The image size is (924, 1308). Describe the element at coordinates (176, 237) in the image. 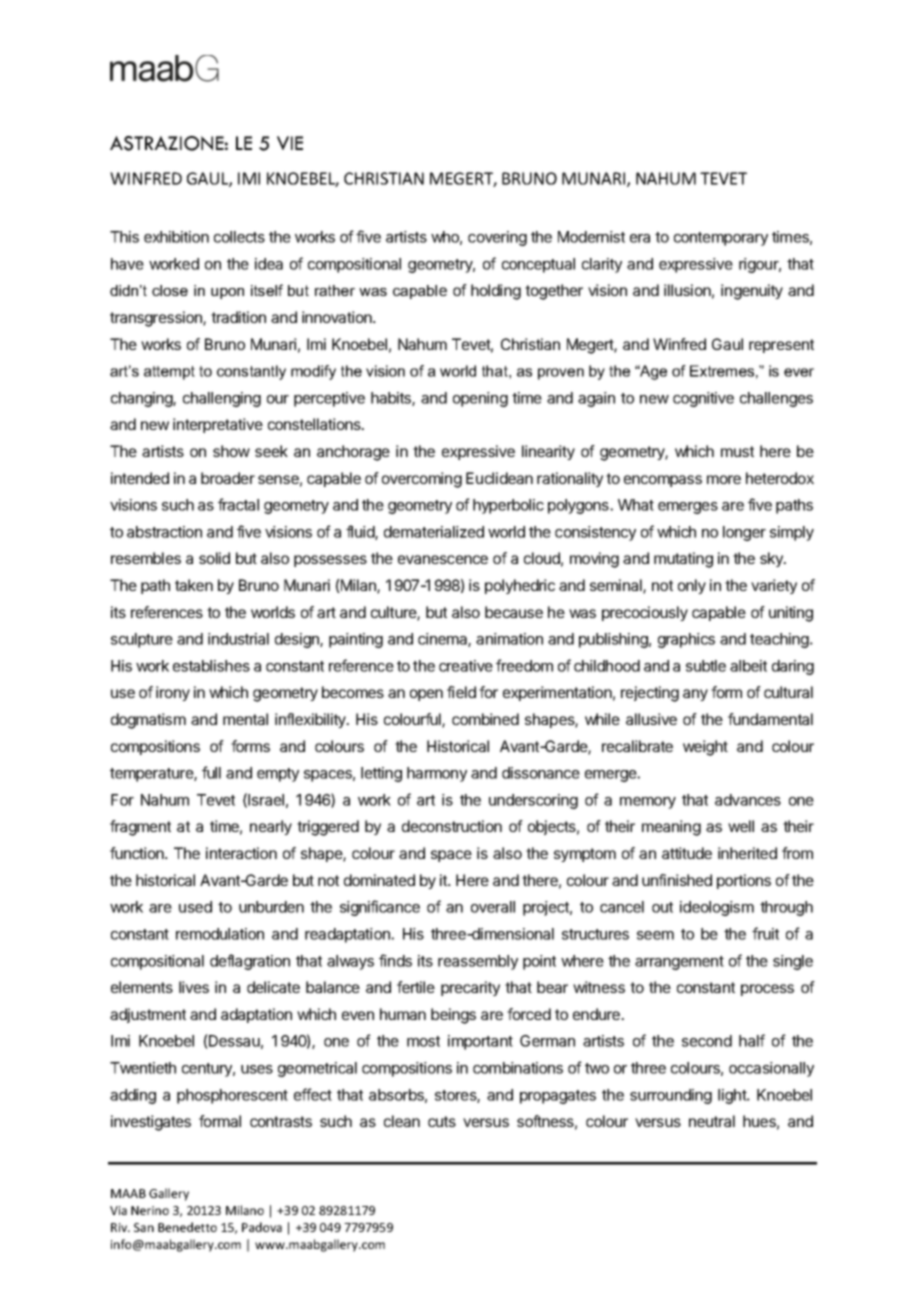

I see `exhibition` at that location.
